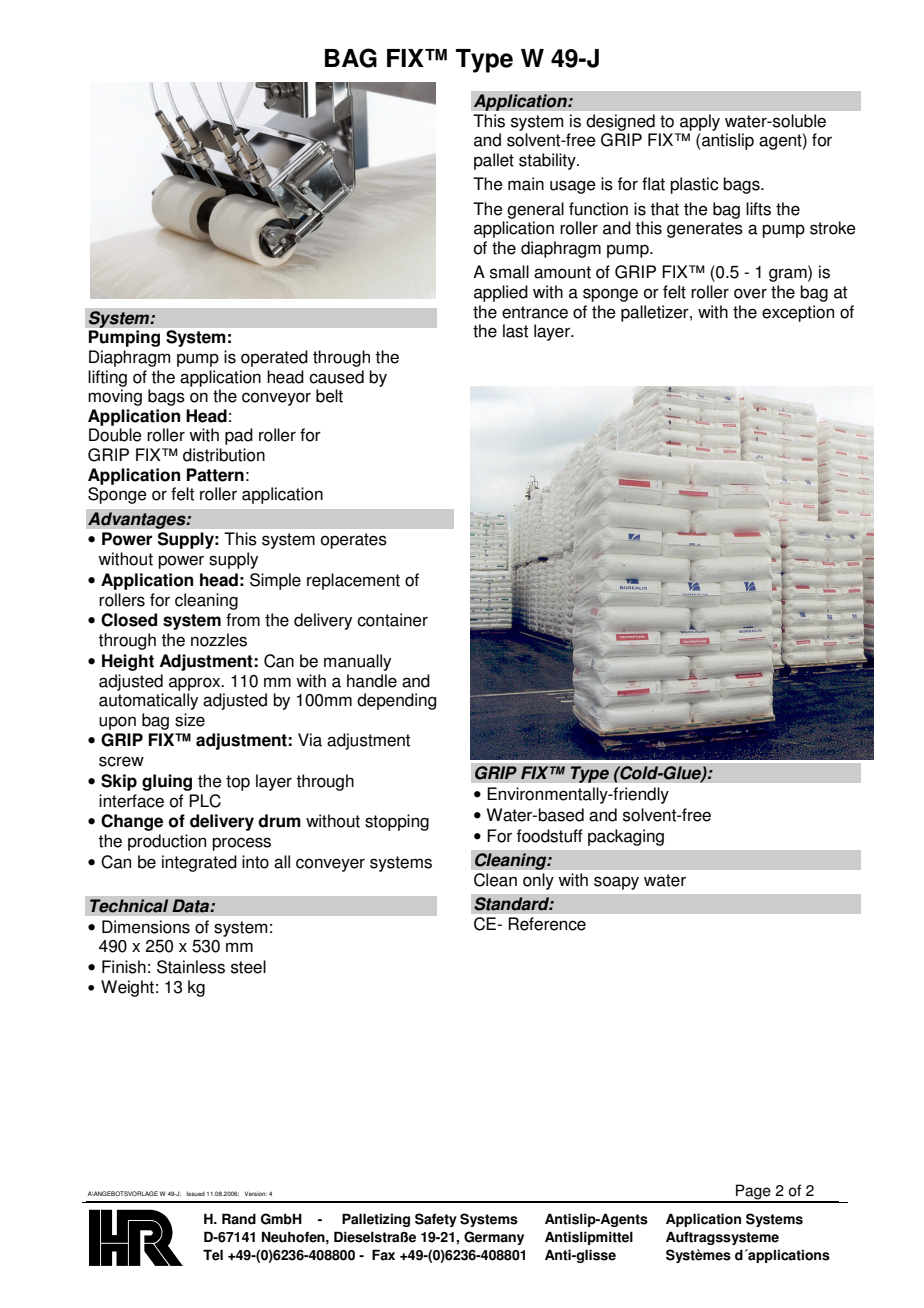 This screenshot has width=924, height=1308. Describe the element at coordinates (196, 1193) in the screenshot. I see `Issued` at that location.
